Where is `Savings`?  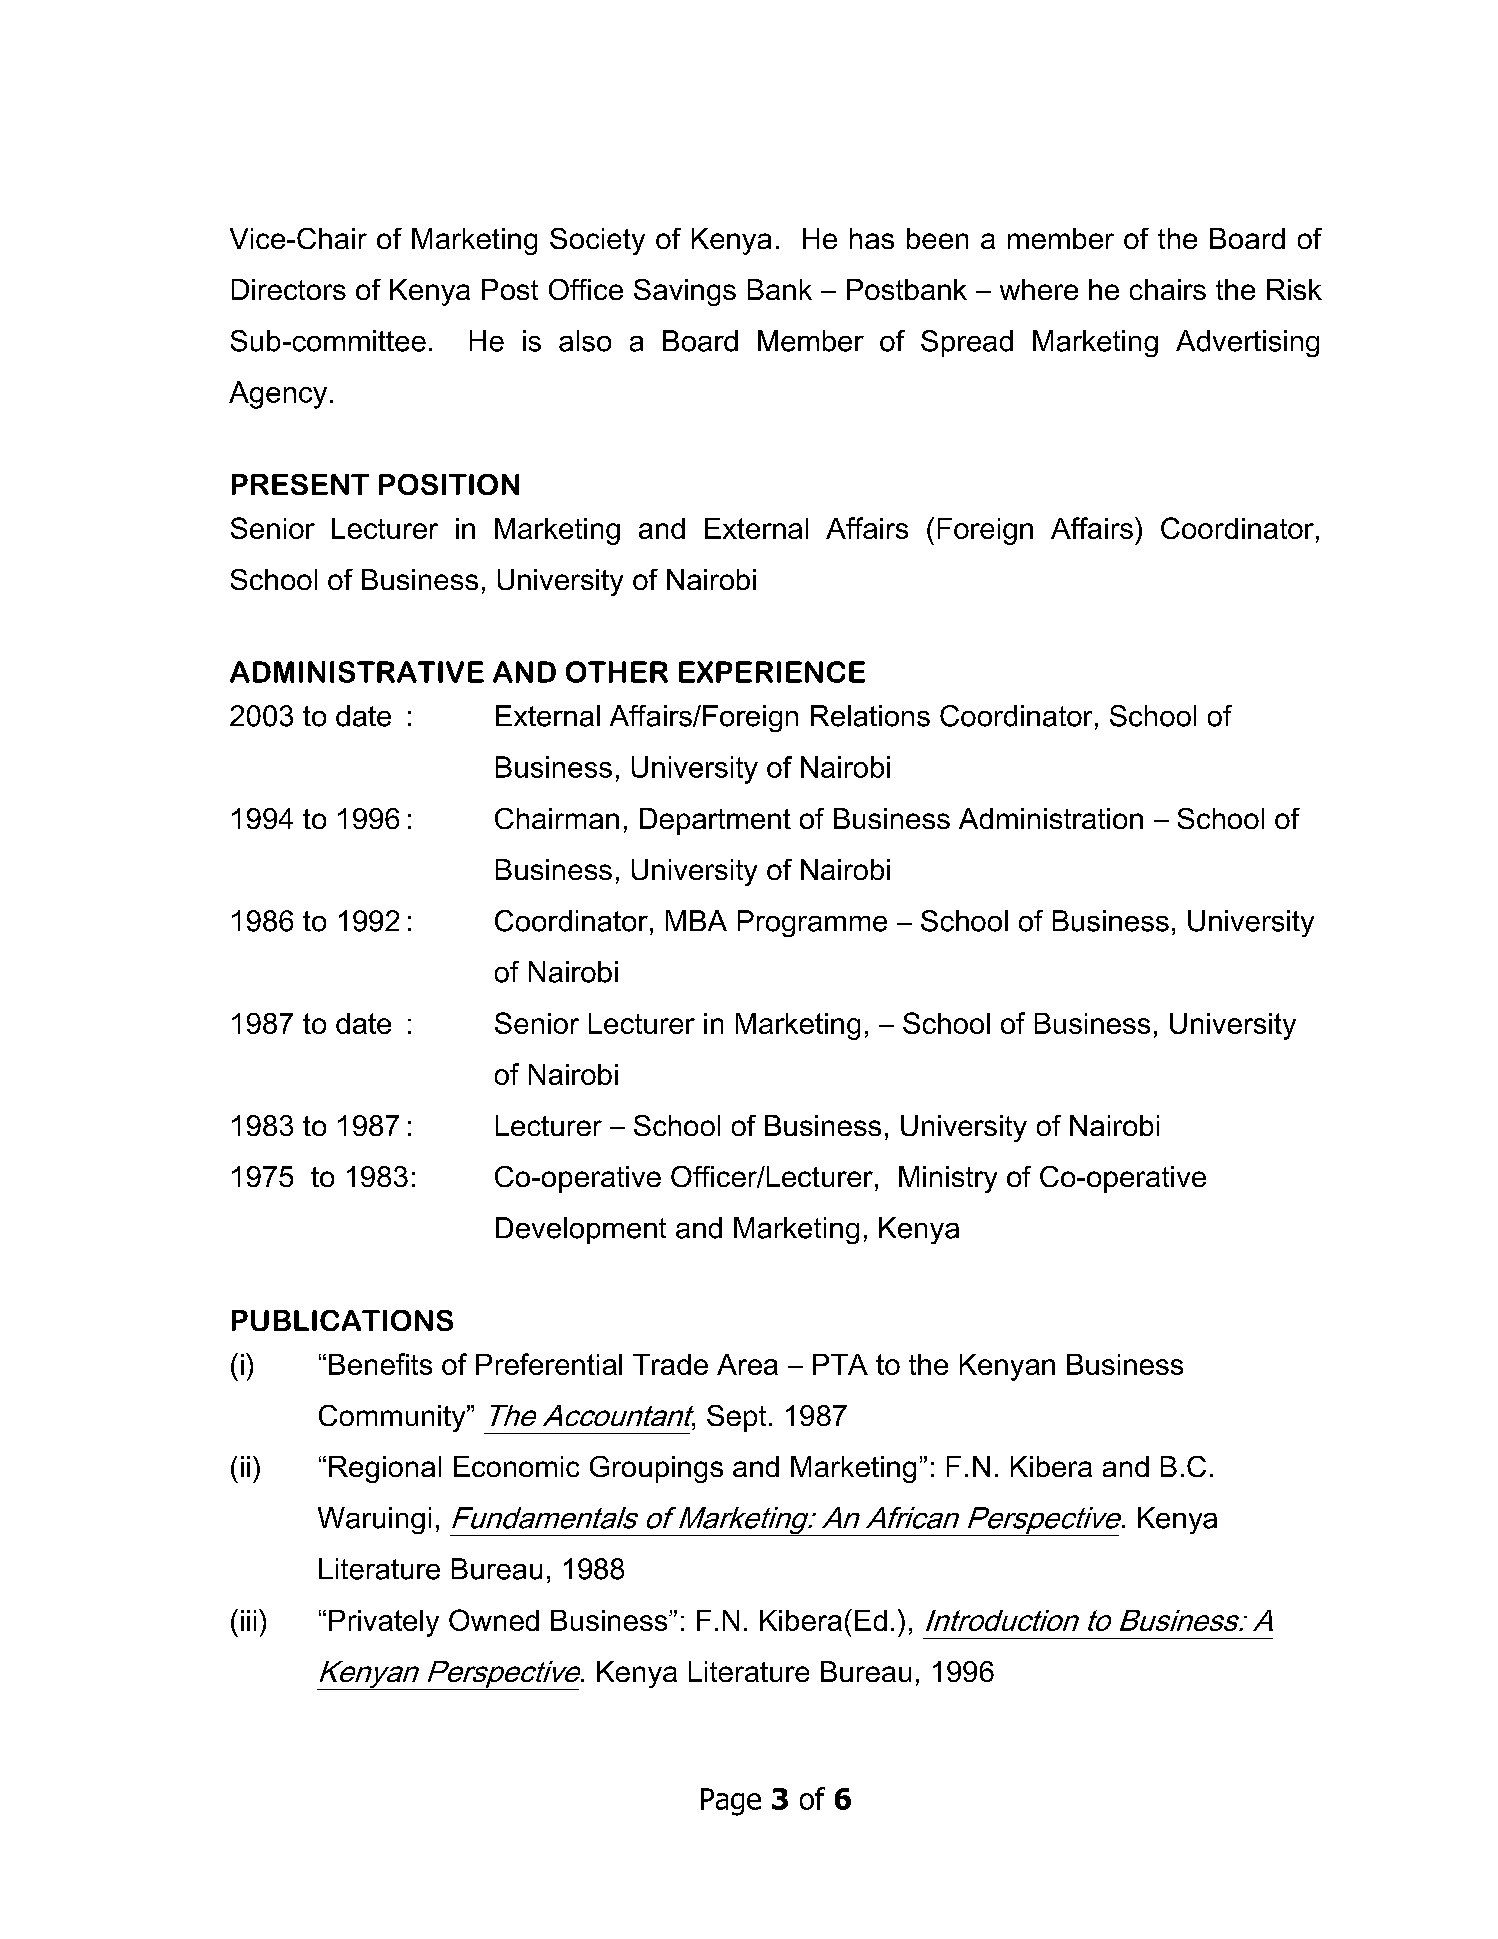 Savings is located at coordinates (685, 292).
